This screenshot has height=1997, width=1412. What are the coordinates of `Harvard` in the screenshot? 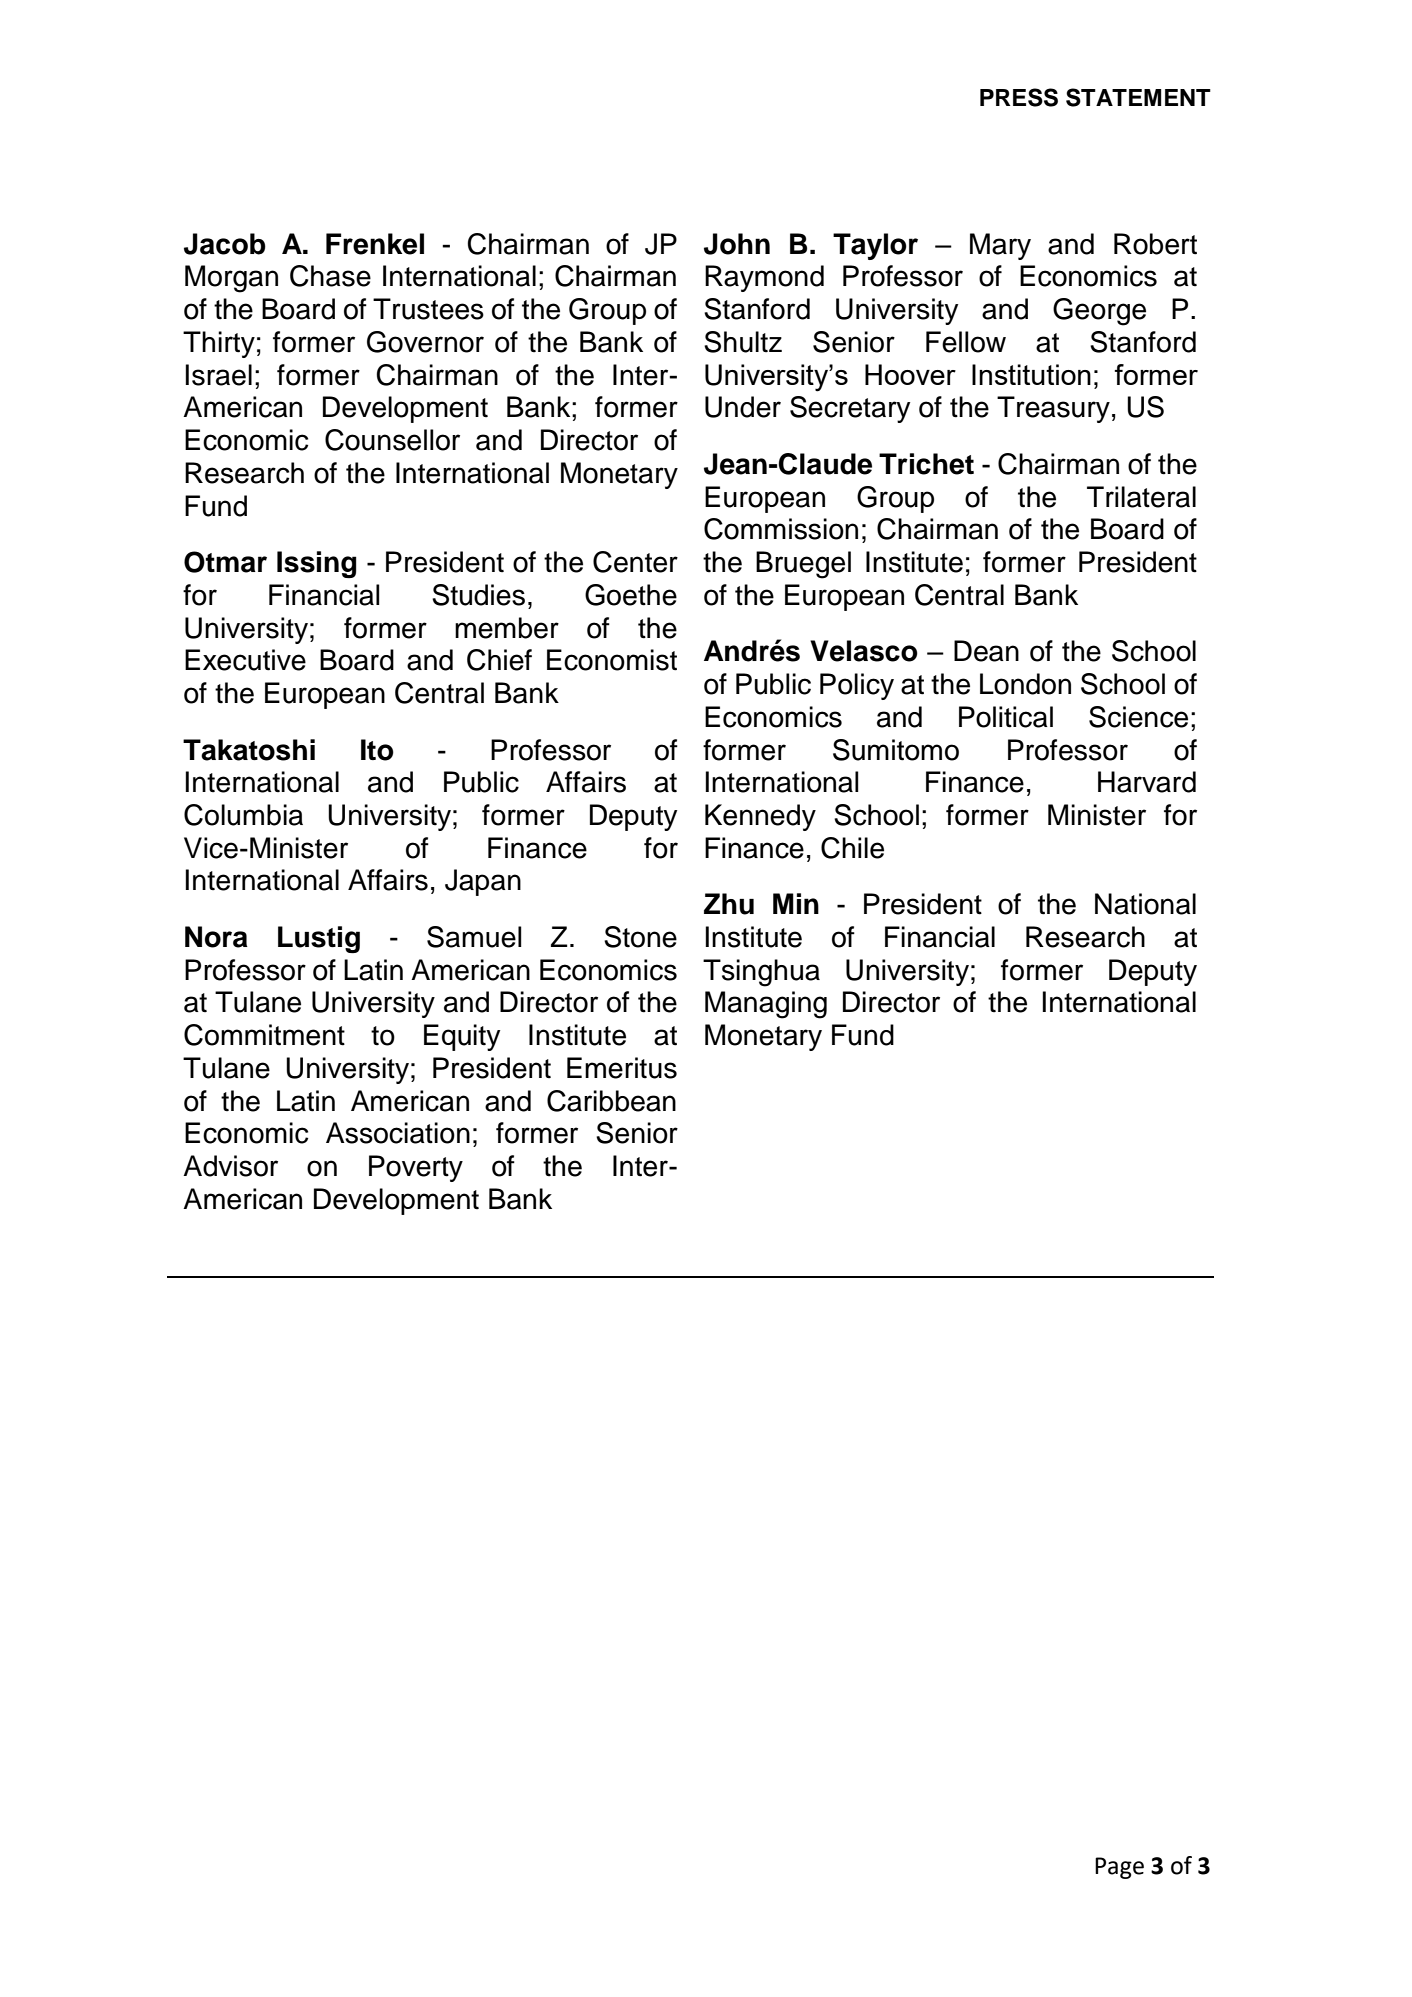 It's located at (1147, 782).
